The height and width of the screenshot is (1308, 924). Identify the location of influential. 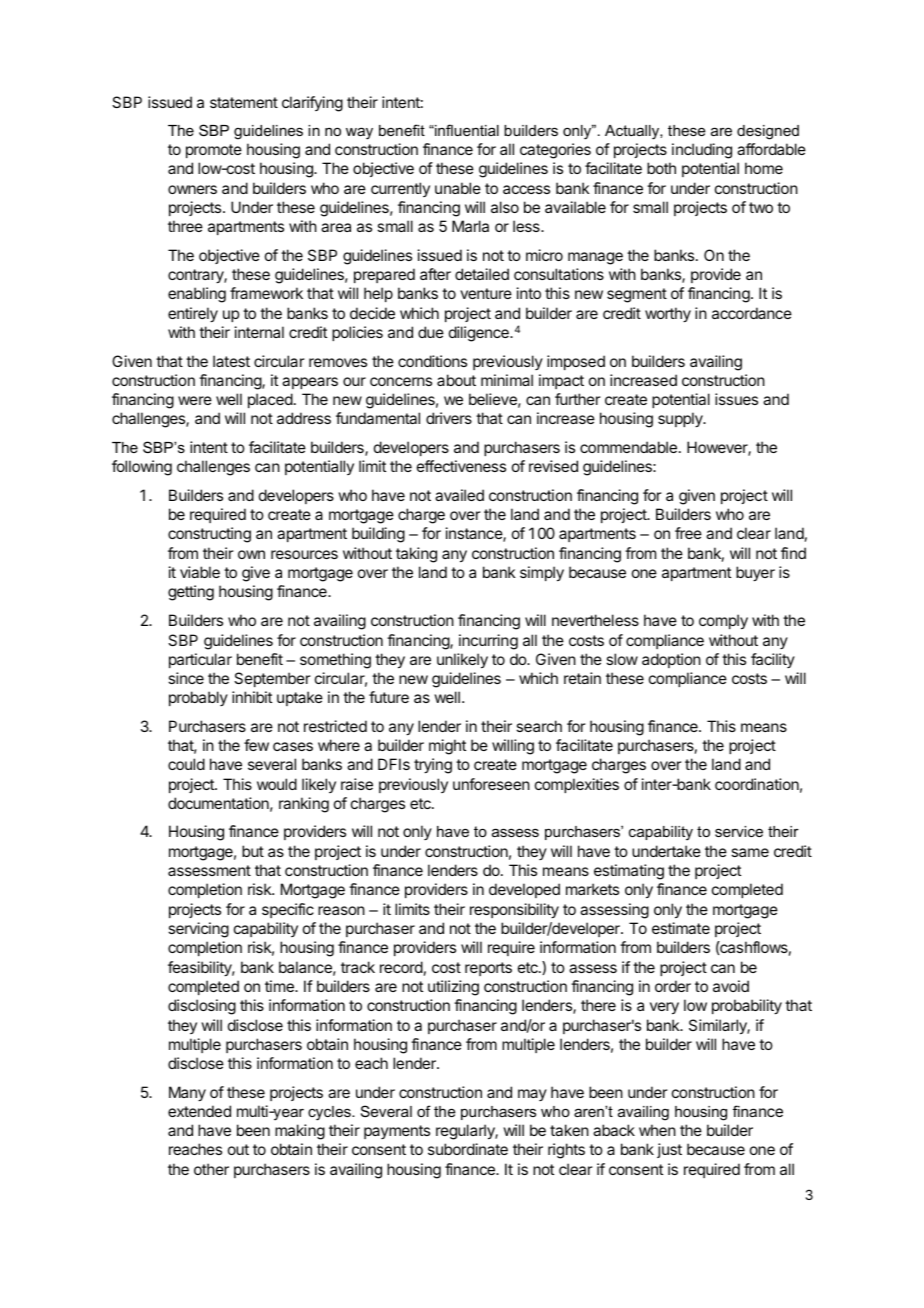
(466, 130).
